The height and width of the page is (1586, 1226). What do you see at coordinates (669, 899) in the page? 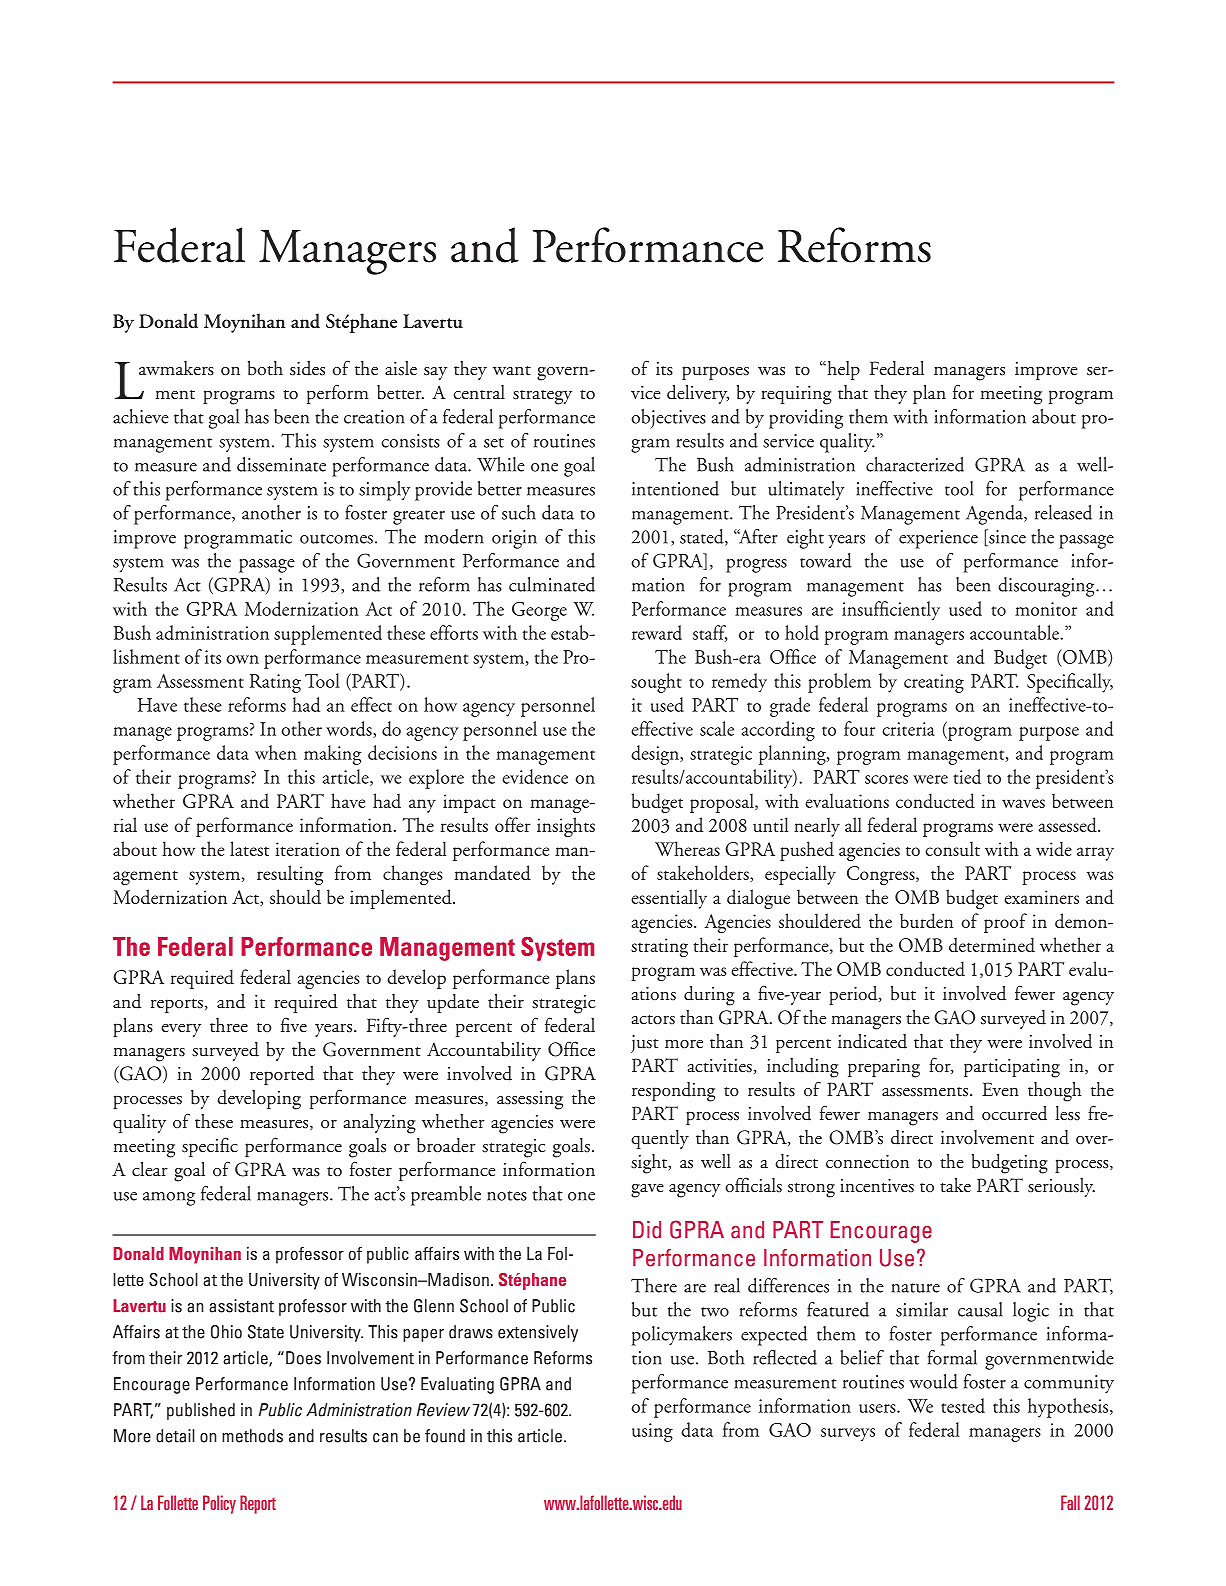
I see `essentially` at bounding box center [669, 899].
